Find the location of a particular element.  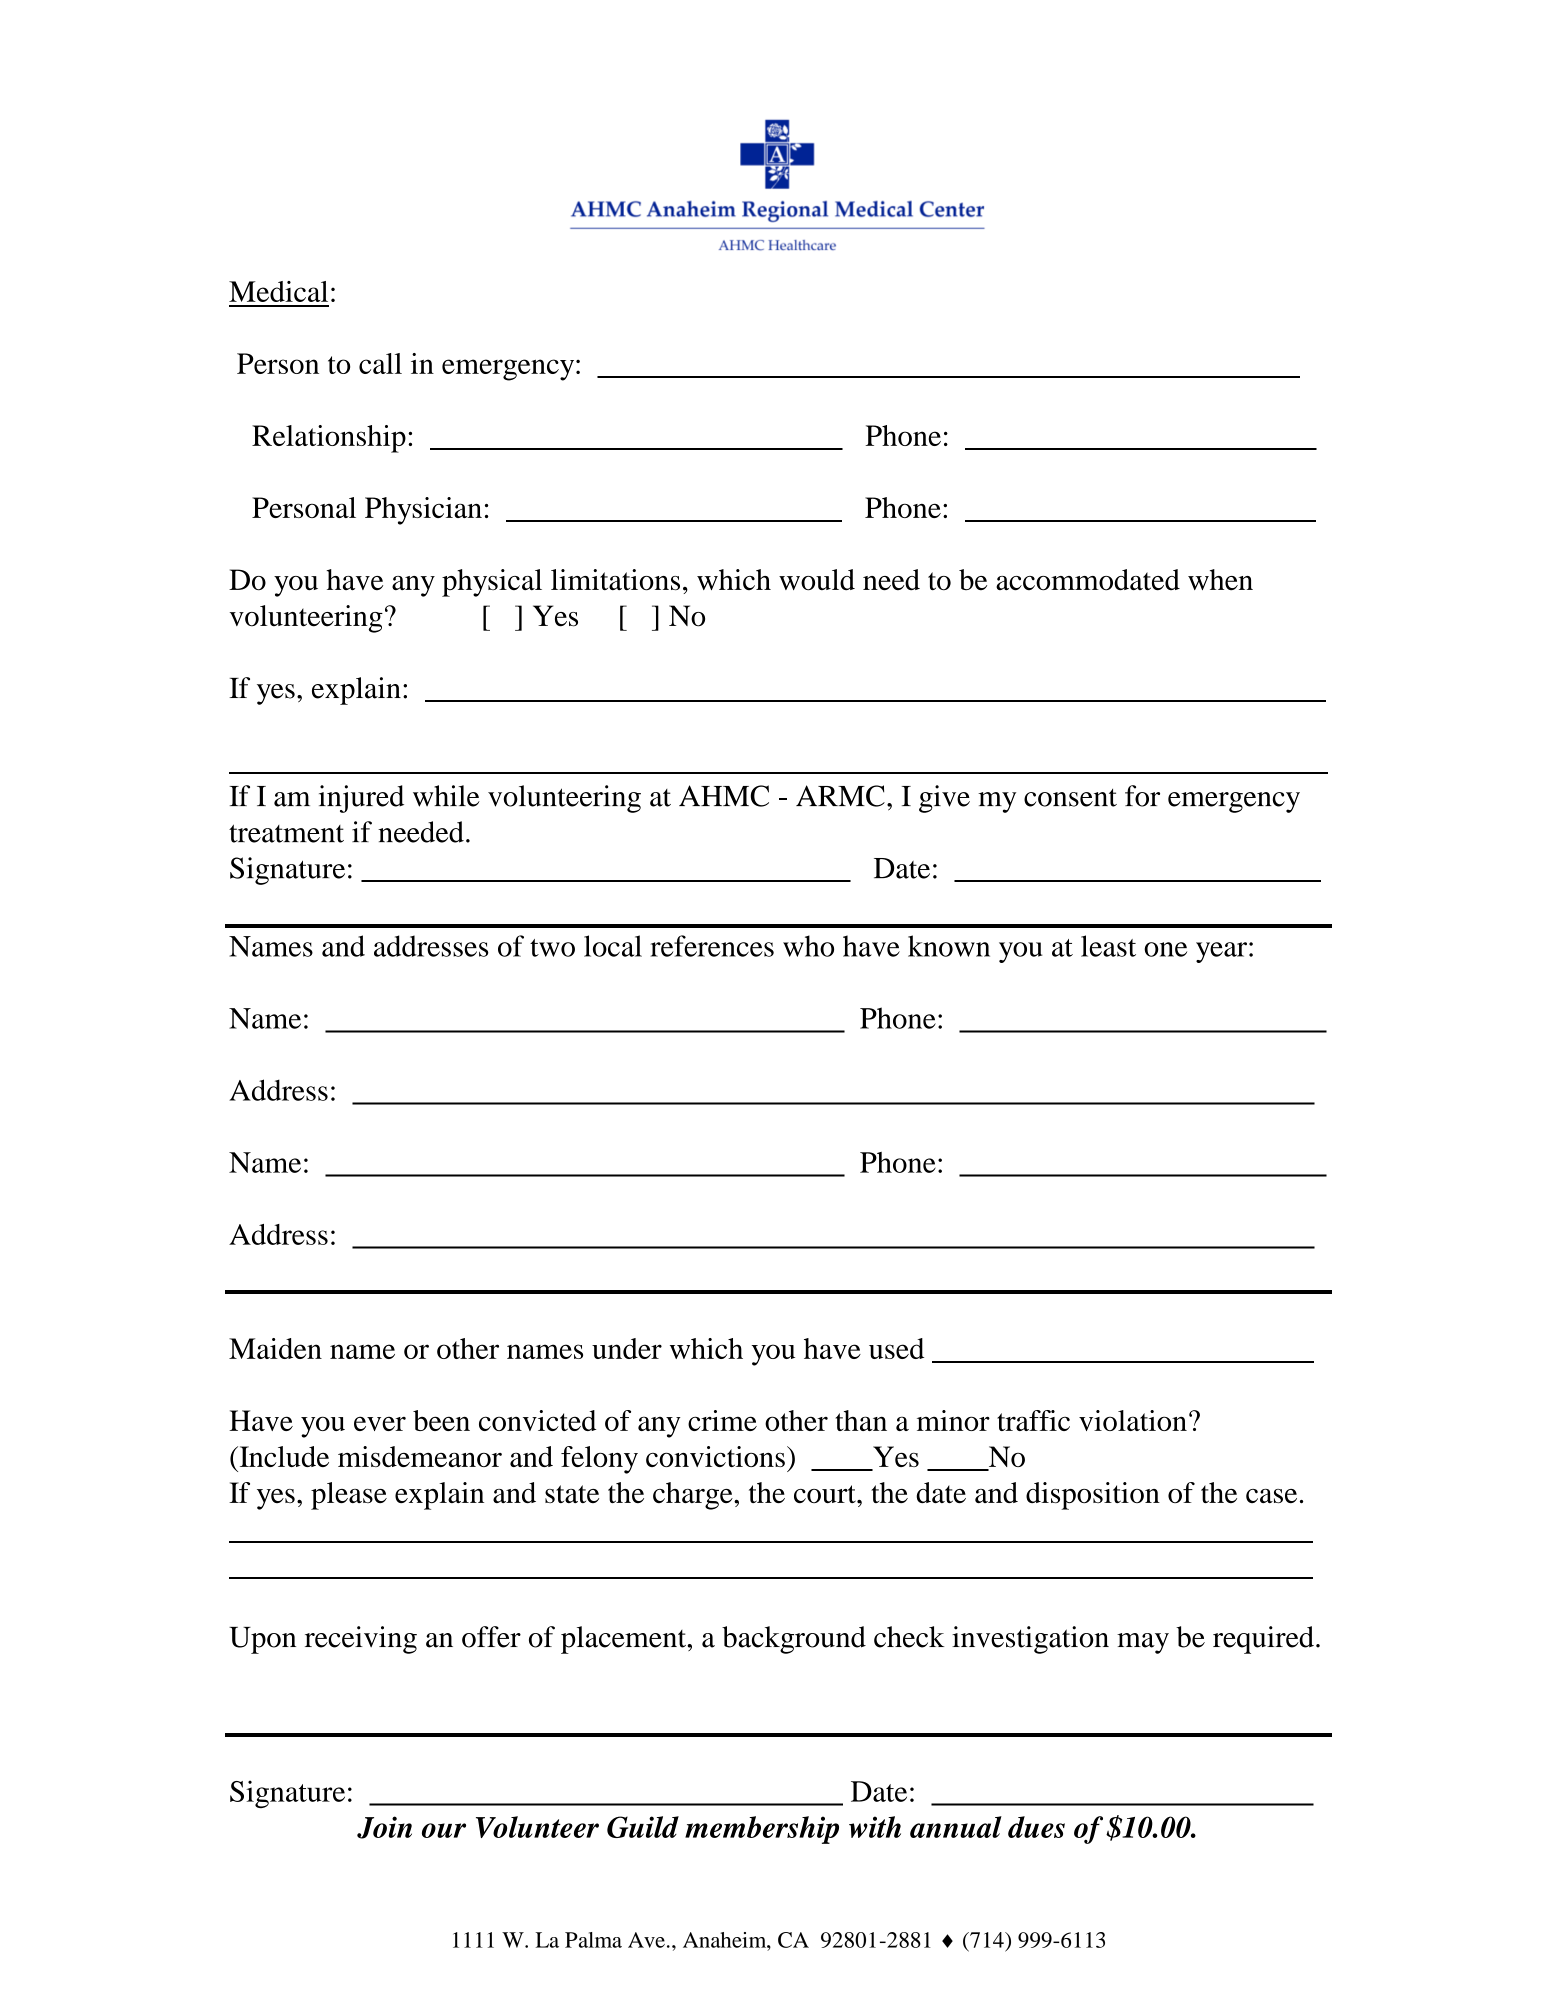

when is located at coordinates (1220, 579).
